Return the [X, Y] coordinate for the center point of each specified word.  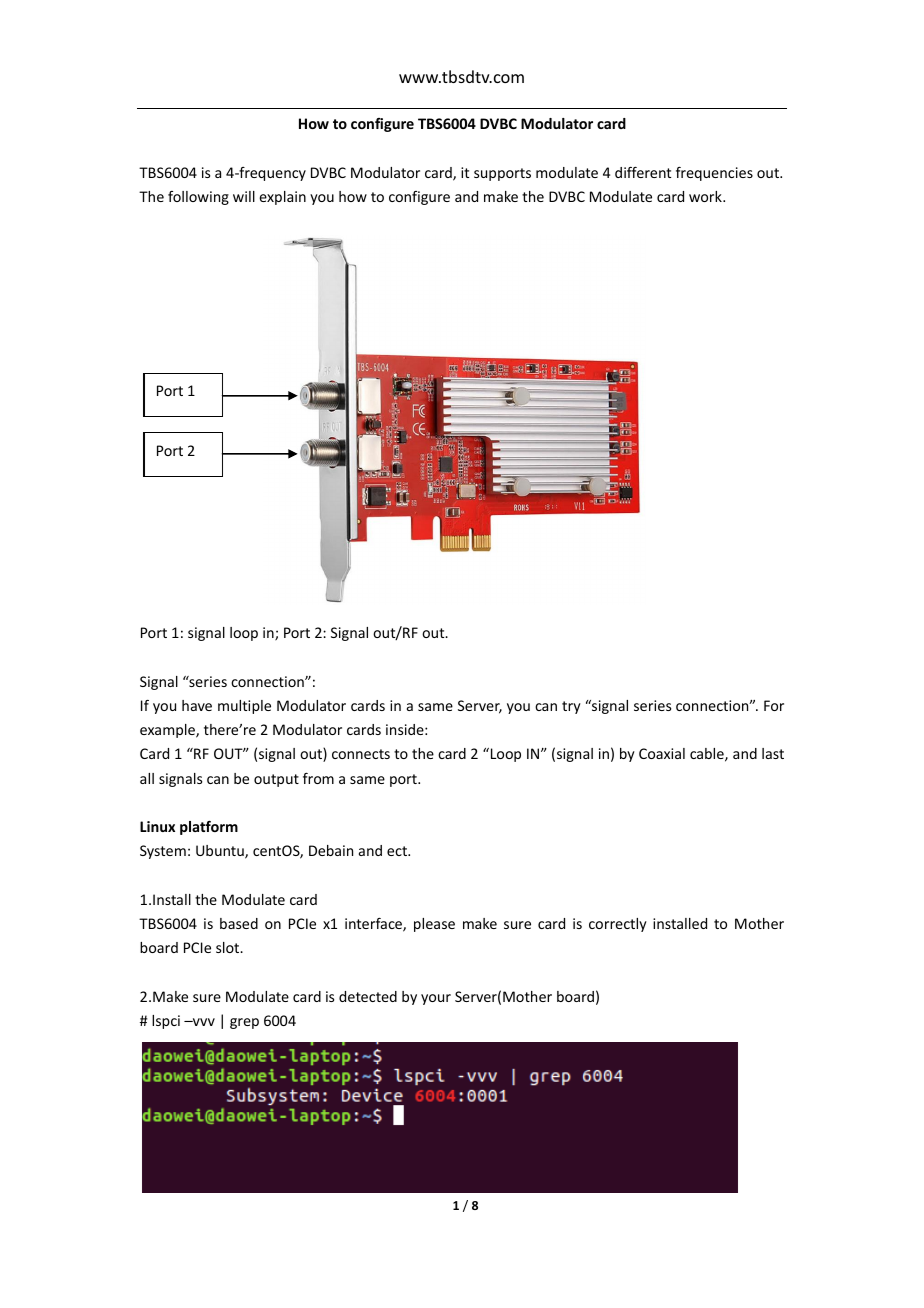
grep [244, 1023]
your [436, 999]
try [571, 707]
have [197, 705]
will [244, 196]
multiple [244, 707]
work [706, 196]
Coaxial [662, 753]
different [643, 172]
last [773, 753]
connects [361, 754]
